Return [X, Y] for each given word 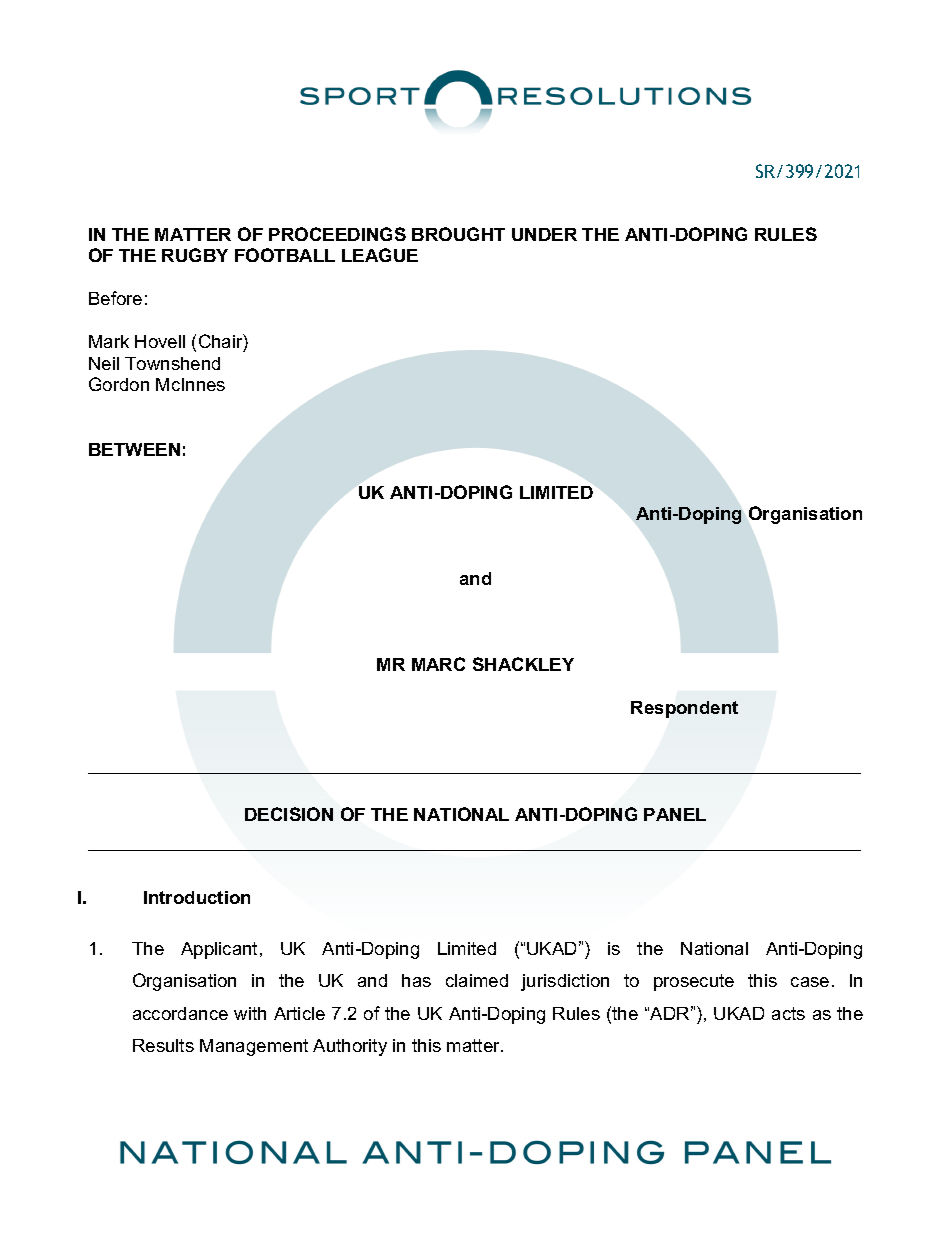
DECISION [289, 814]
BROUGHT [458, 234]
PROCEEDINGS [337, 234]
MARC [438, 664]
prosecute [694, 982]
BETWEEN [134, 449]
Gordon [119, 384]
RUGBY [195, 255]
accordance [180, 1013]
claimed [477, 980]
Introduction [197, 897]
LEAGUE [380, 255]
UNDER [544, 234]
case [810, 982]
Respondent [684, 709]
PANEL [675, 814]
